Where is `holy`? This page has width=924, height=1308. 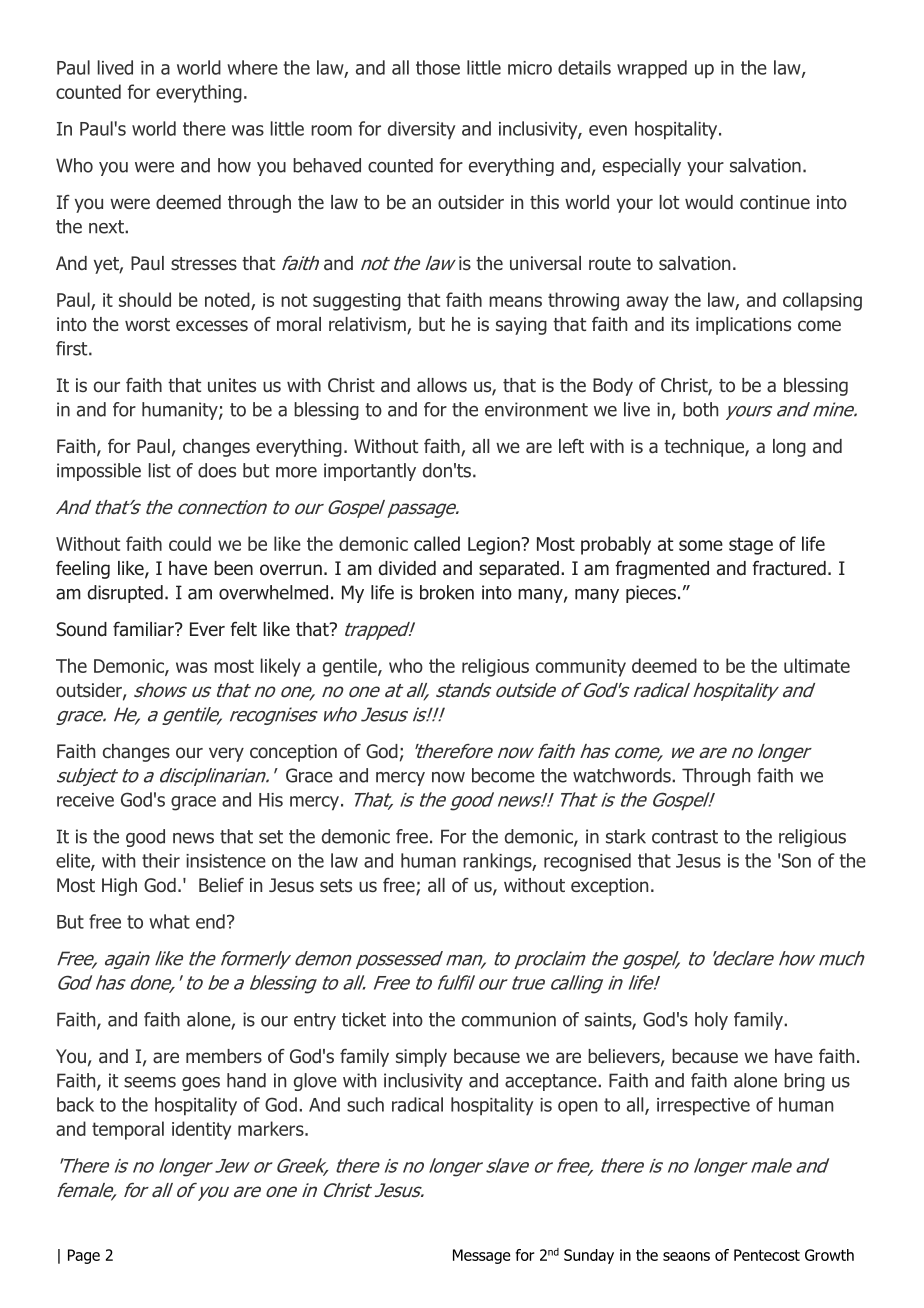 holy is located at coordinates (711, 1021).
